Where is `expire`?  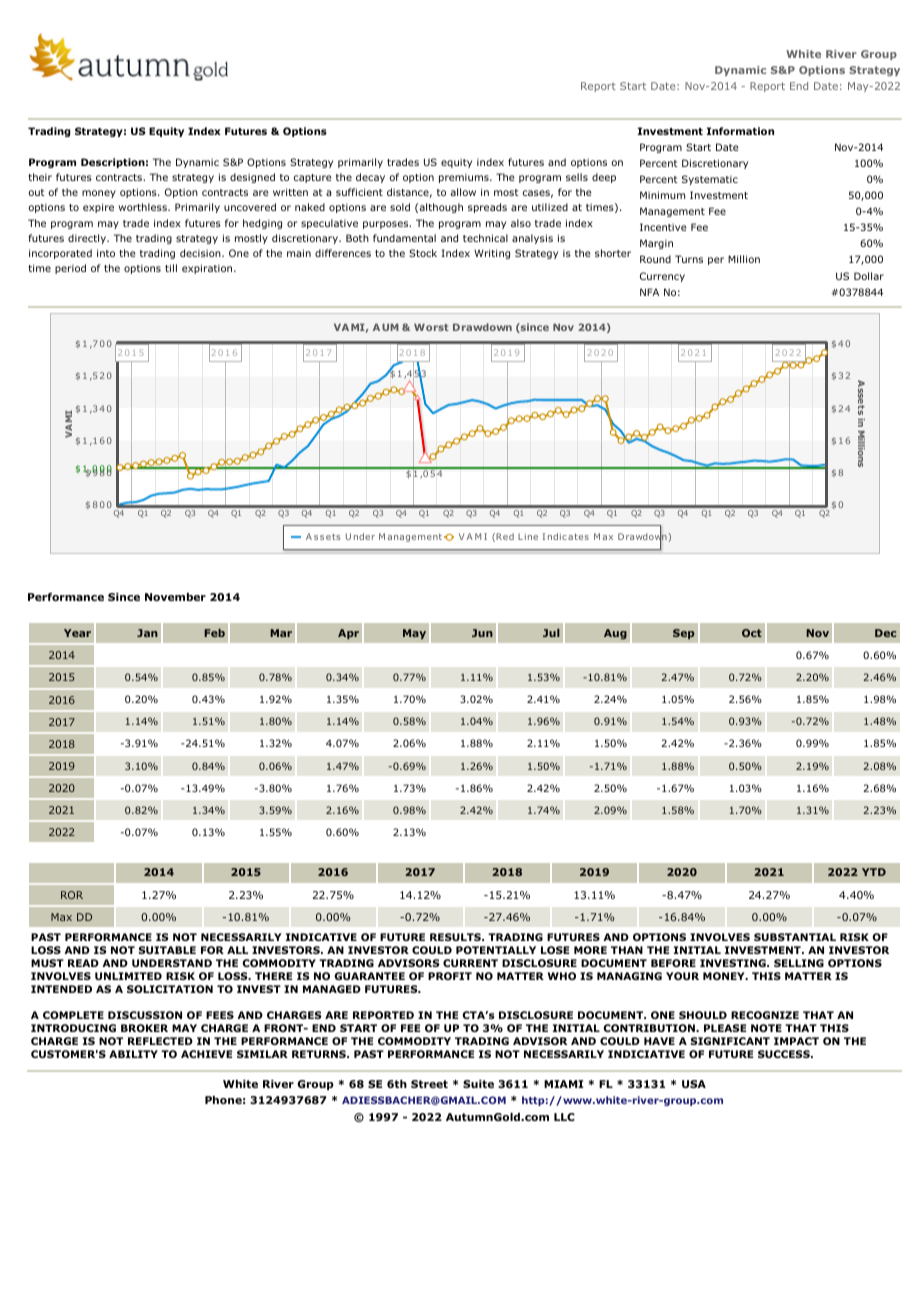
expire is located at coordinates (98, 208).
